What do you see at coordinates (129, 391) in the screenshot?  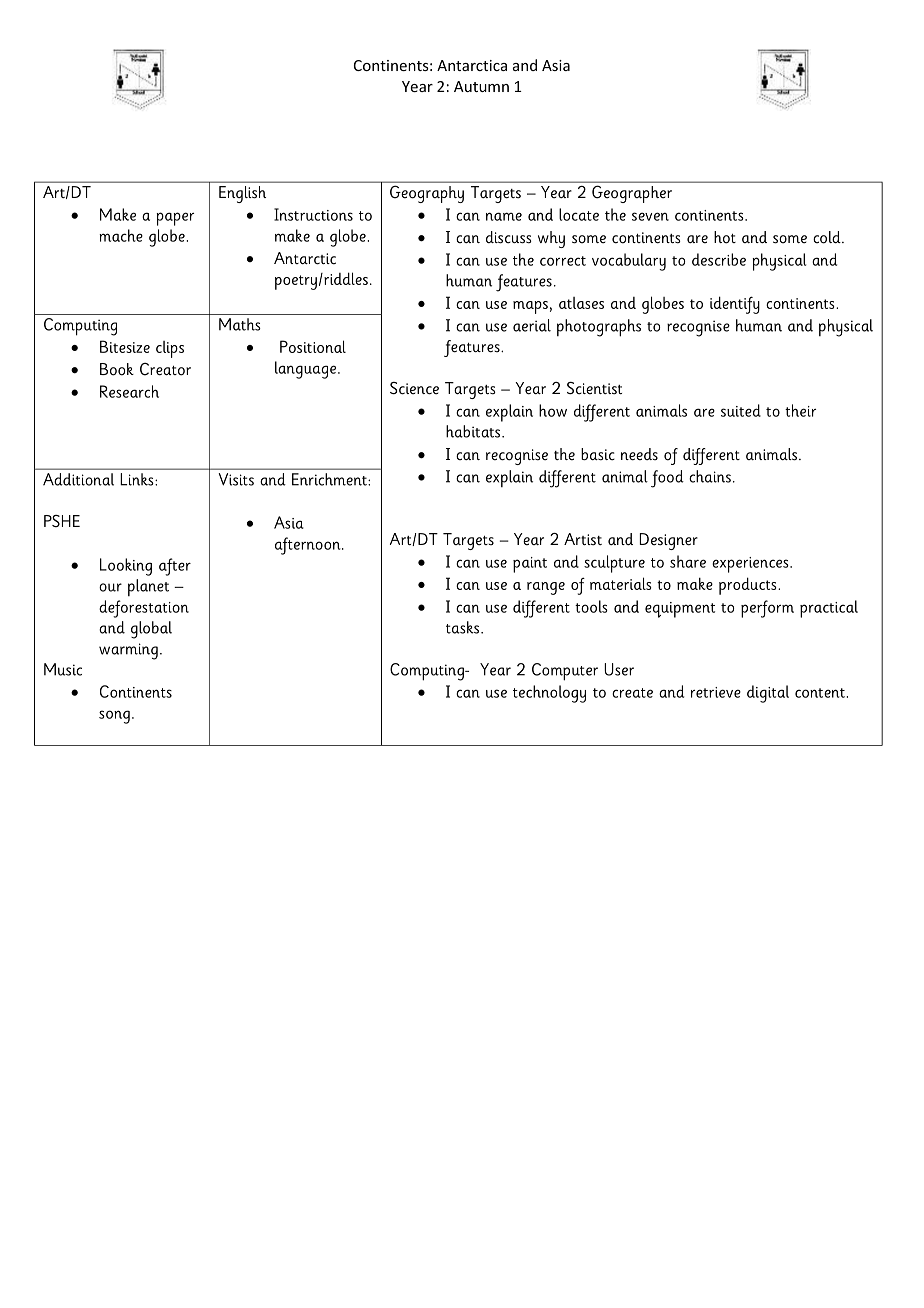 I see `Research` at bounding box center [129, 391].
